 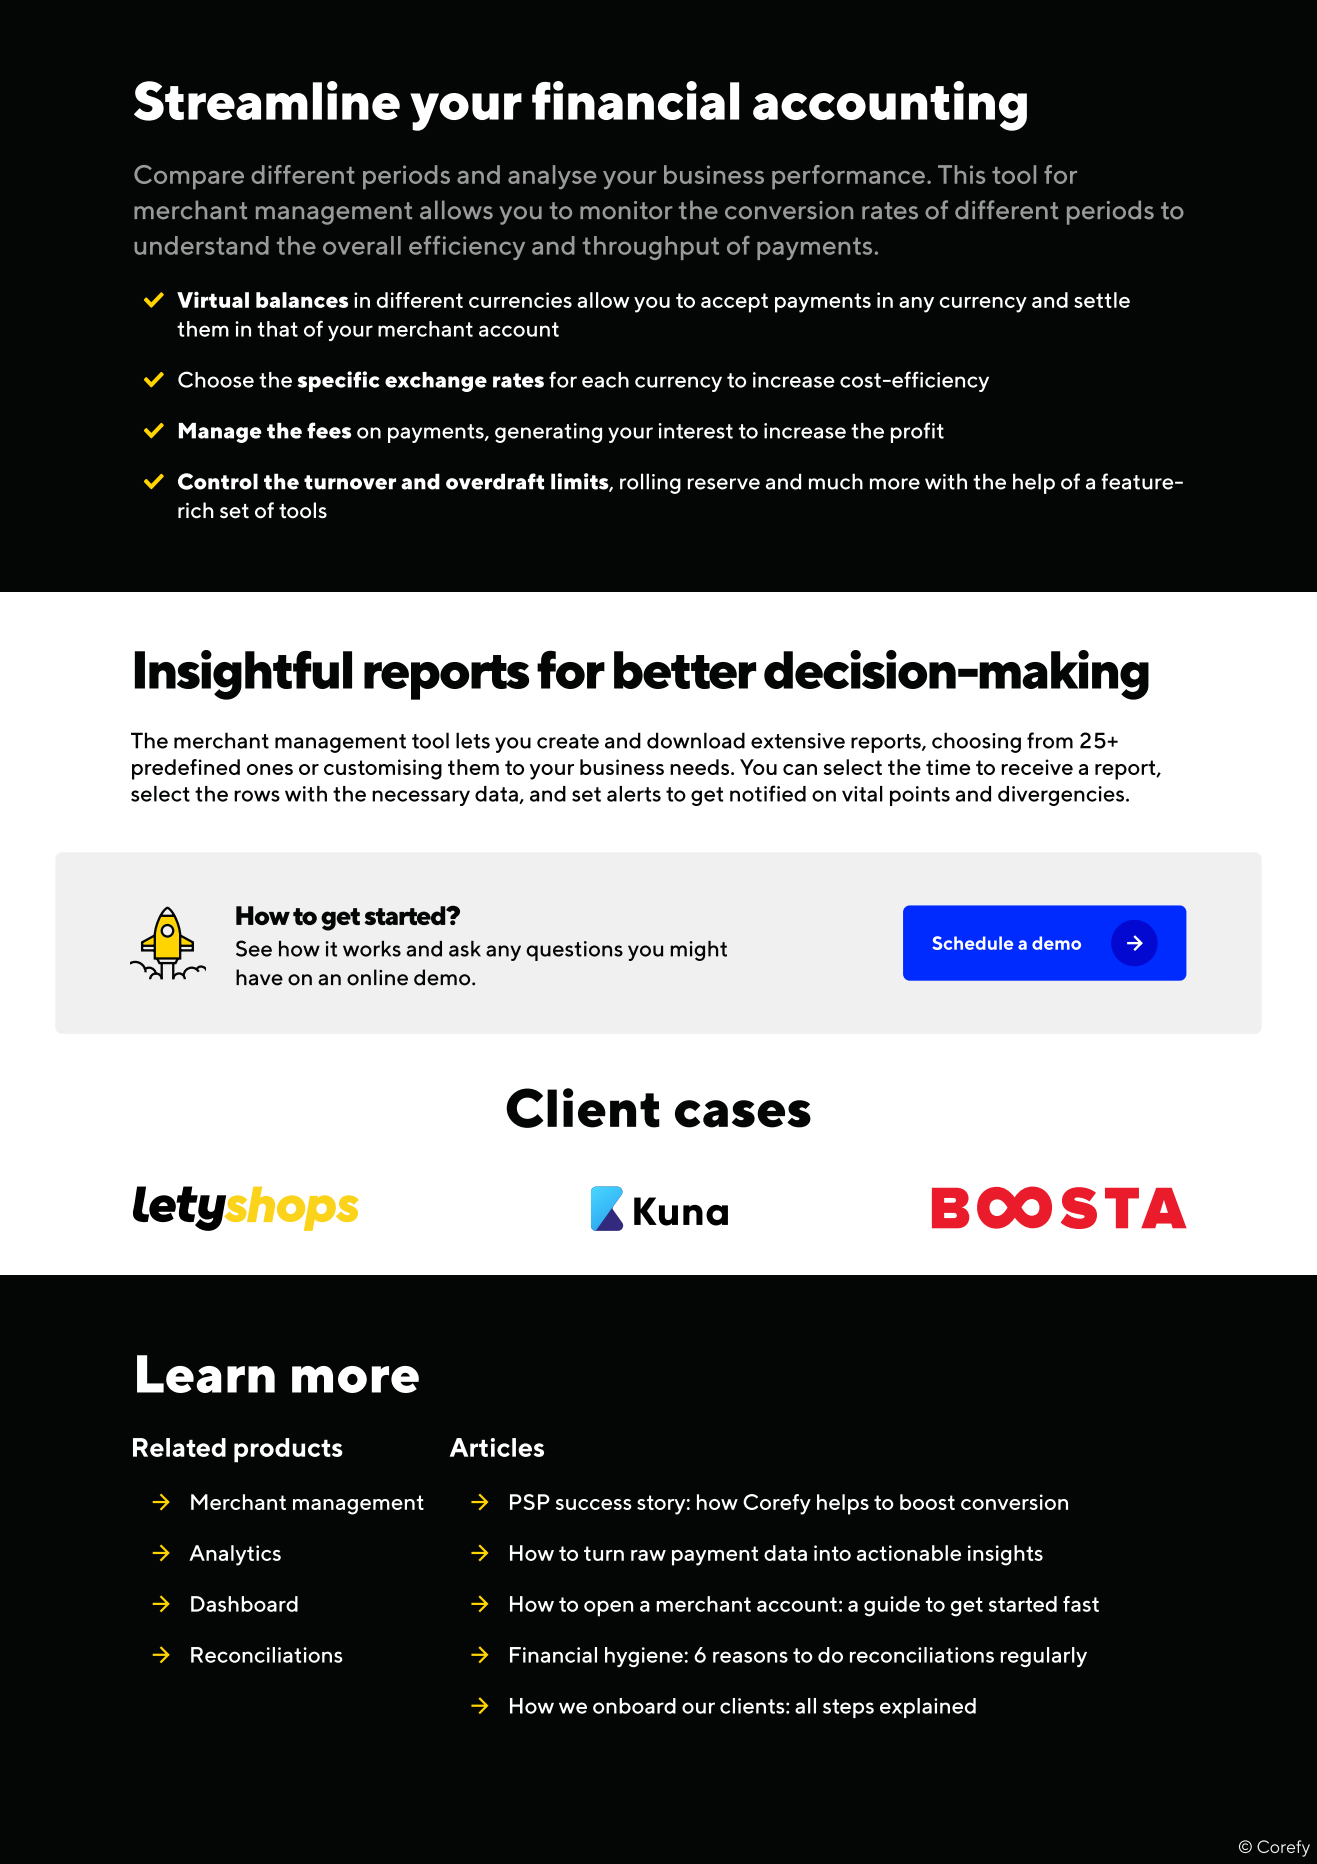 What do you see at coordinates (650, 483) in the page?
I see `rolling` at bounding box center [650, 483].
